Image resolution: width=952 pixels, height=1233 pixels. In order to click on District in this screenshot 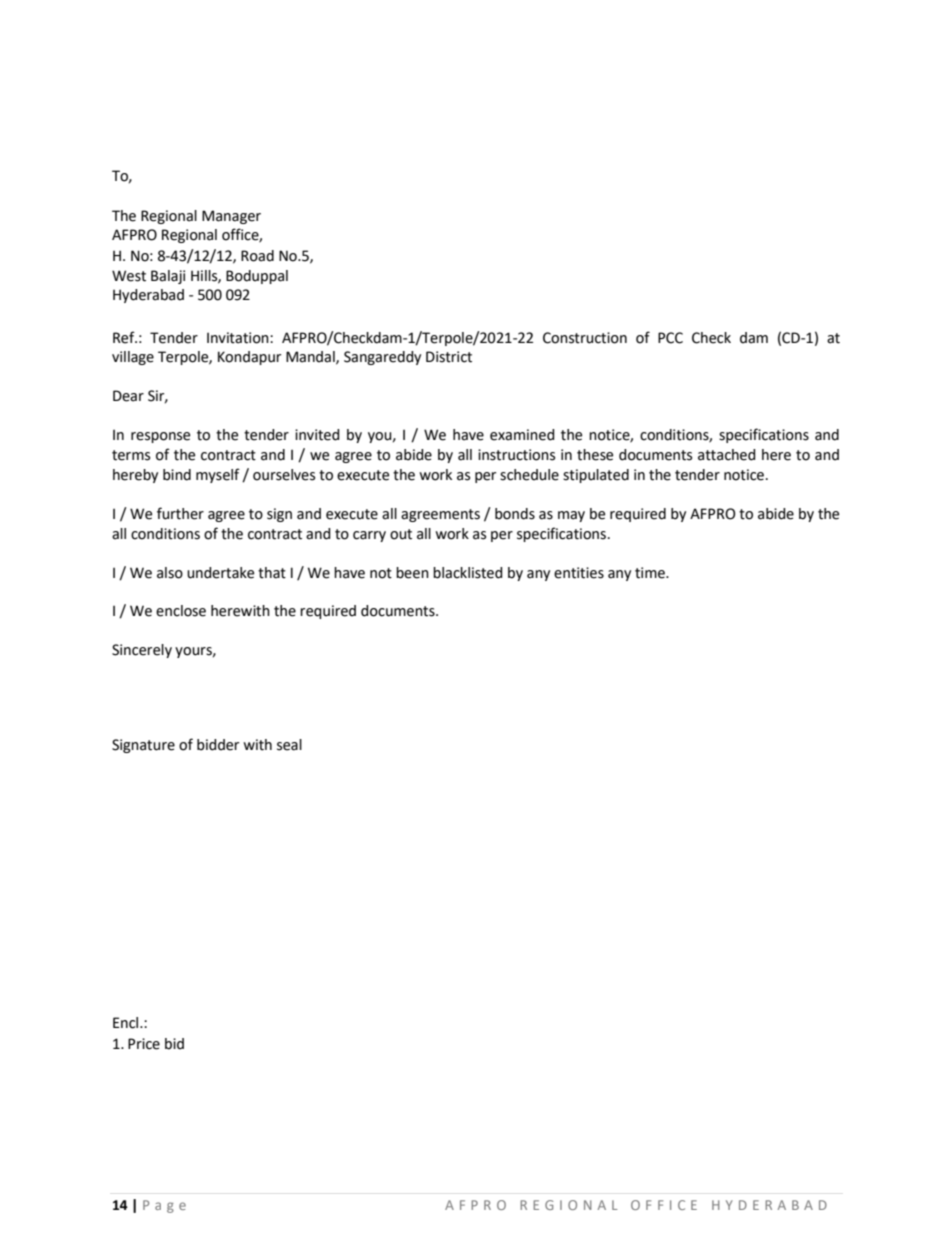, I will do `click(449, 357)`.
